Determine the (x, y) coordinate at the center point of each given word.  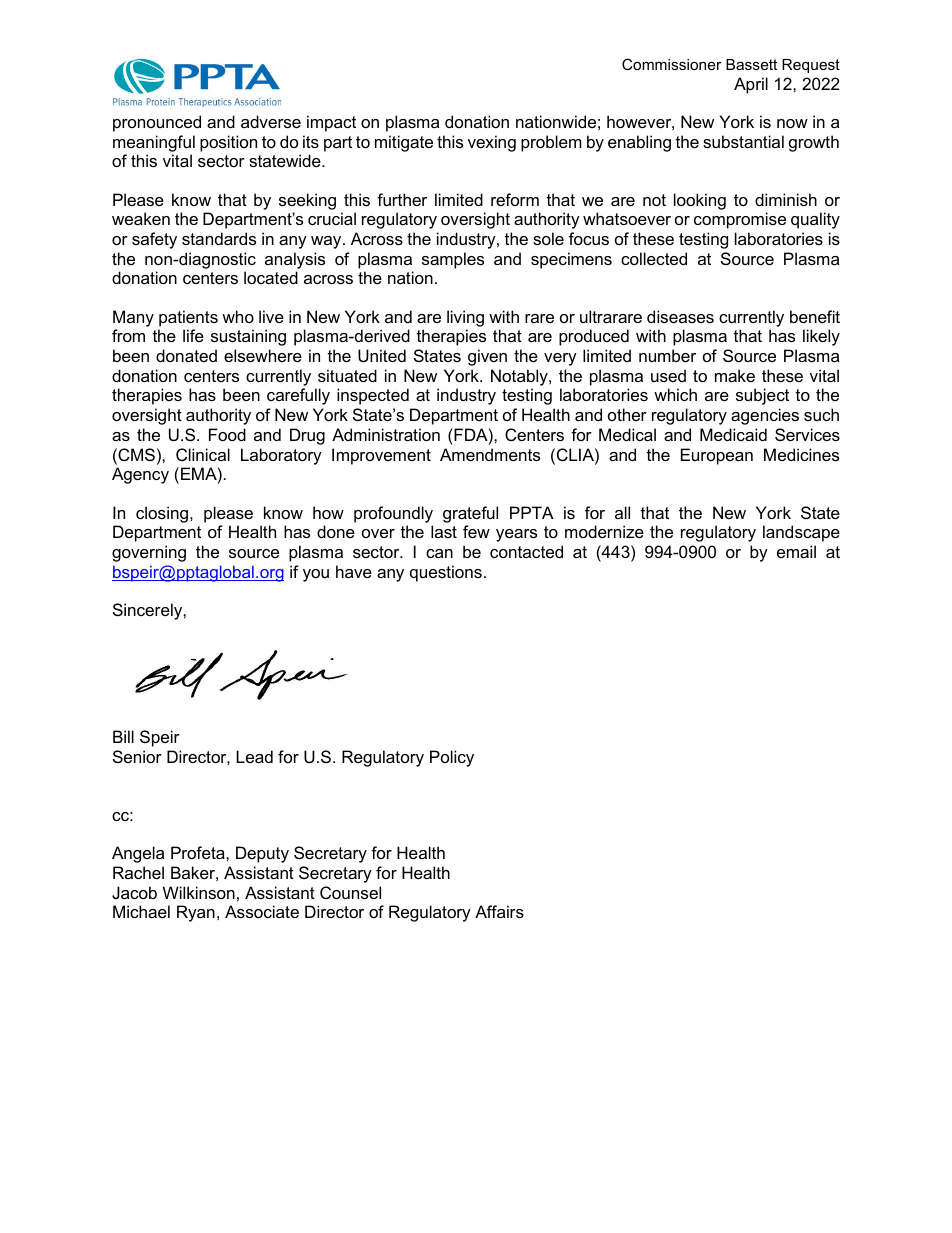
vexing (492, 143)
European (717, 456)
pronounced (157, 123)
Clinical (203, 454)
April (751, 85)
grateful (470, 514)
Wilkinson (199, 892)
